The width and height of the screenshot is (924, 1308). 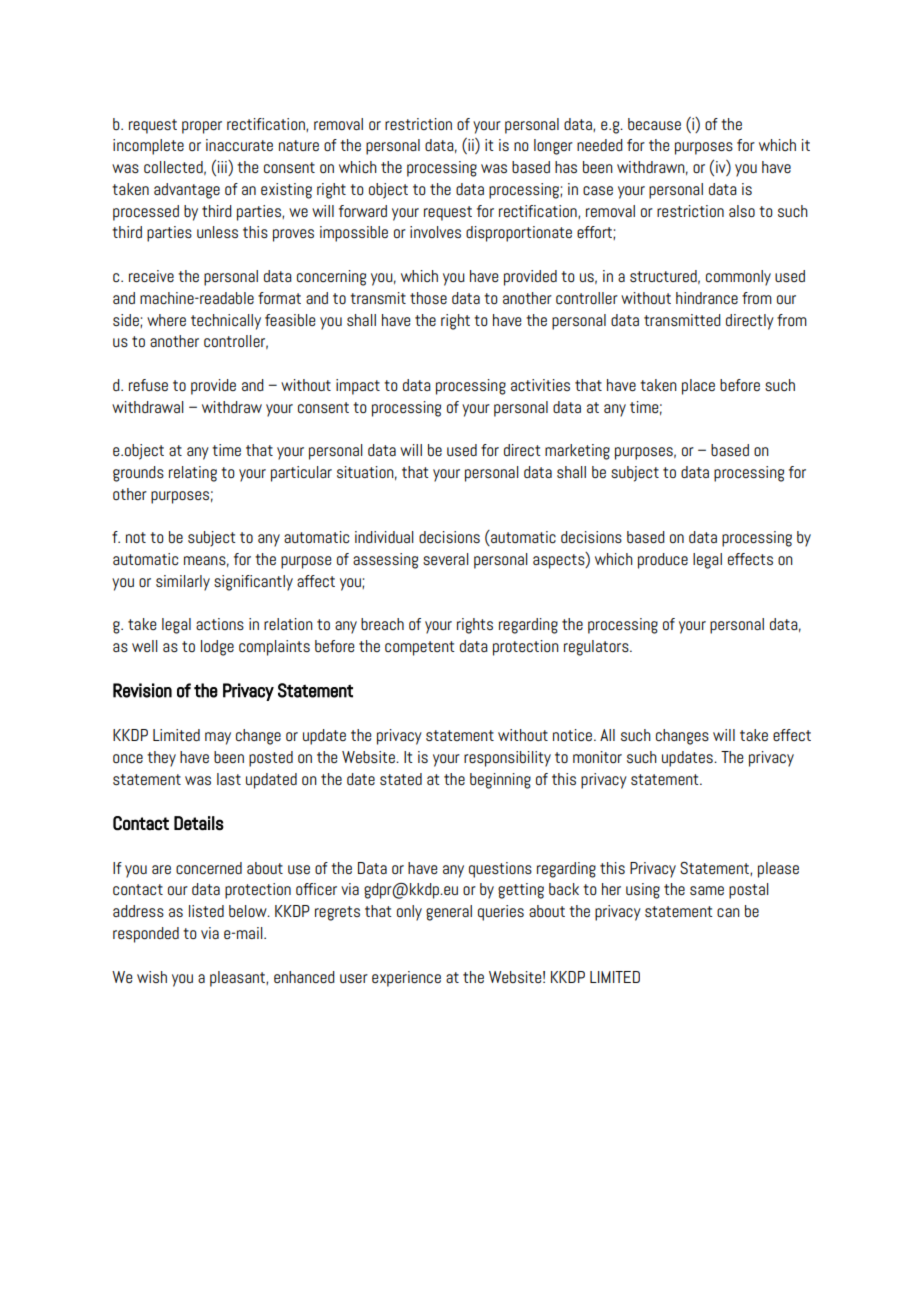 I want to click on because, so click(x=654, y=124).
